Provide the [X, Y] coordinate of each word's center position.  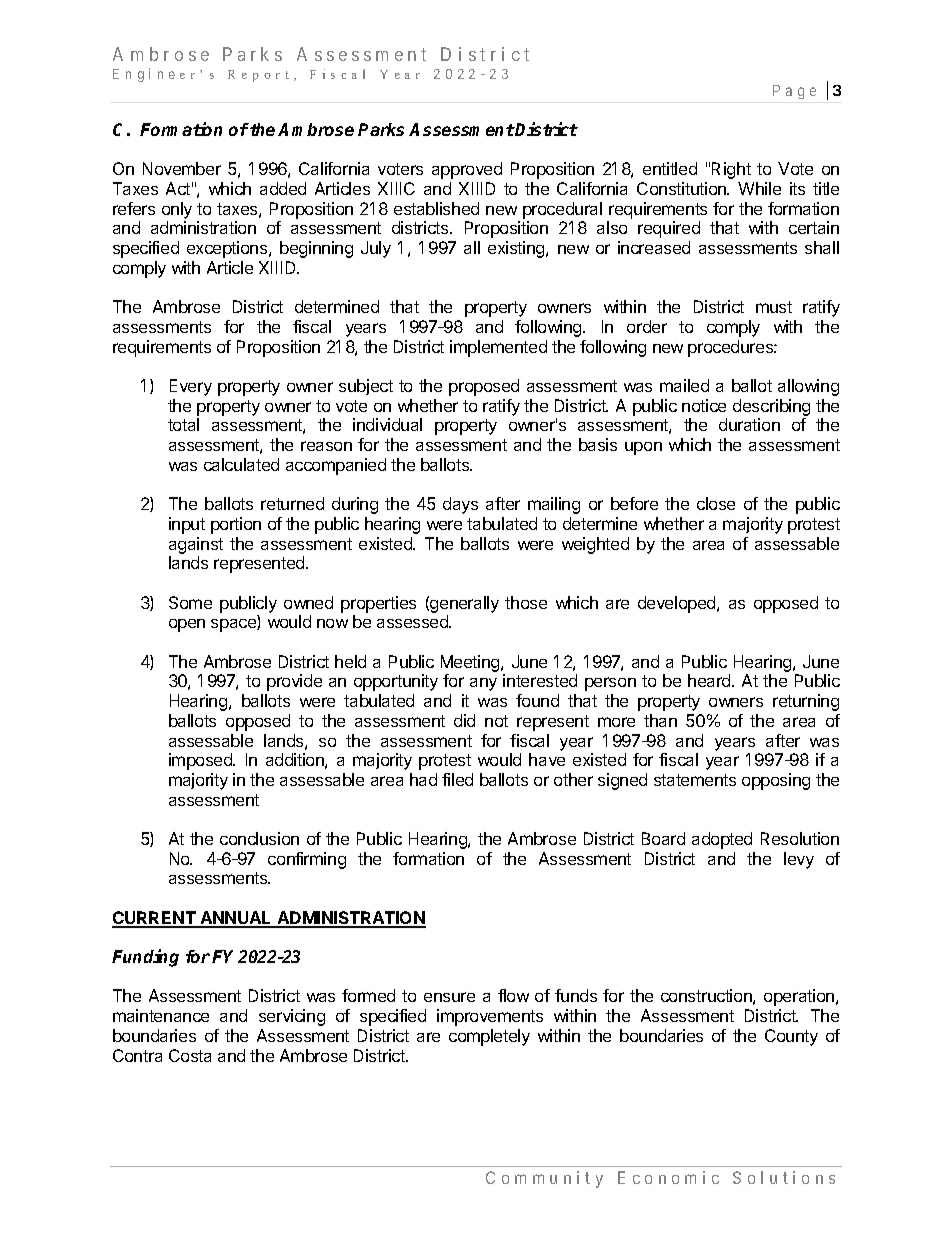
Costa [190, 1055]
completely [489, 1037]
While [759, 188]
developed [678, 604]
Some [190, 602]
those [526, 602]
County [791, 1037]
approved [467, 170]
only [177, 210]
